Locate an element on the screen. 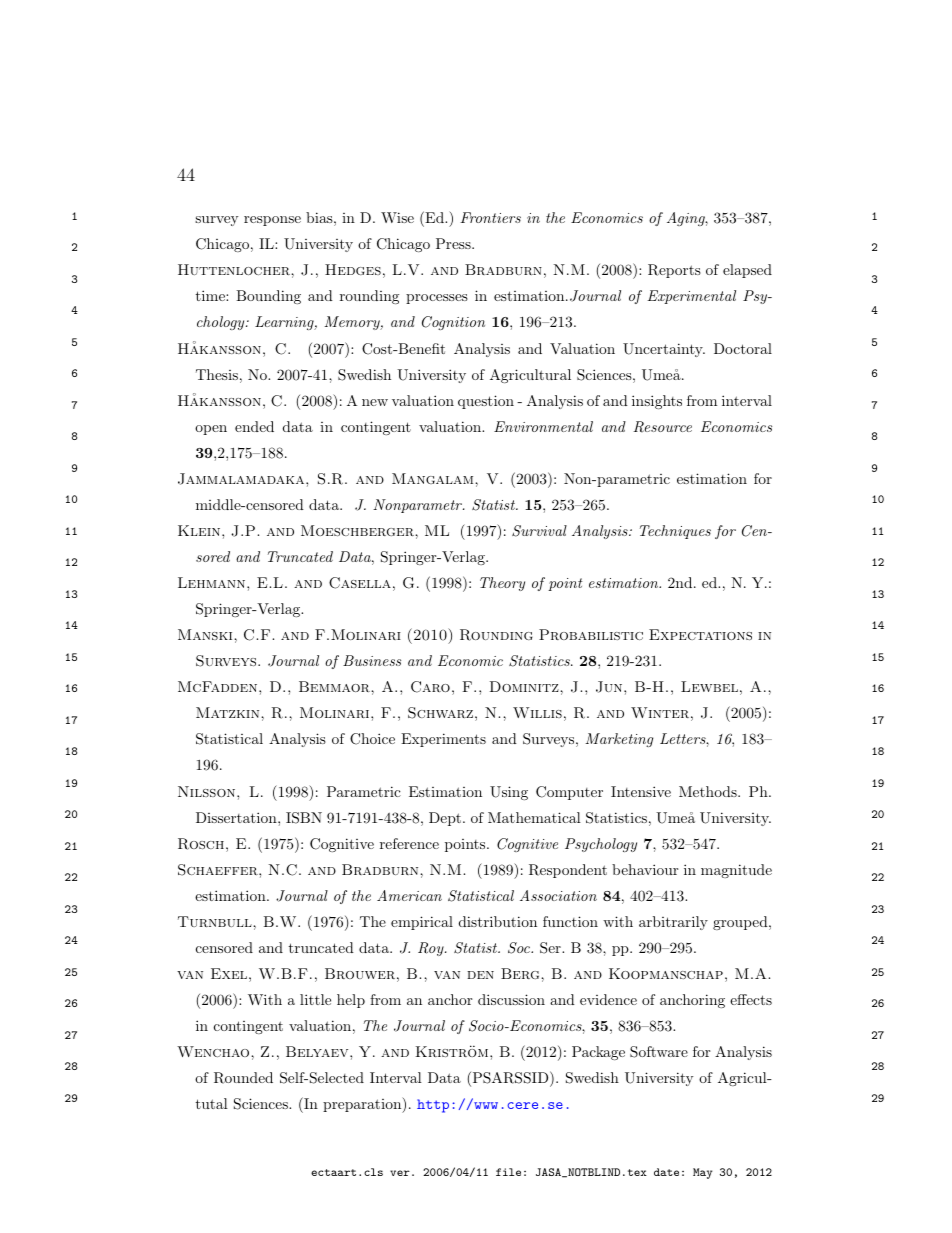 The width and height of the screenshot is (952, 1233). question is located at coordinates (486, 402).
